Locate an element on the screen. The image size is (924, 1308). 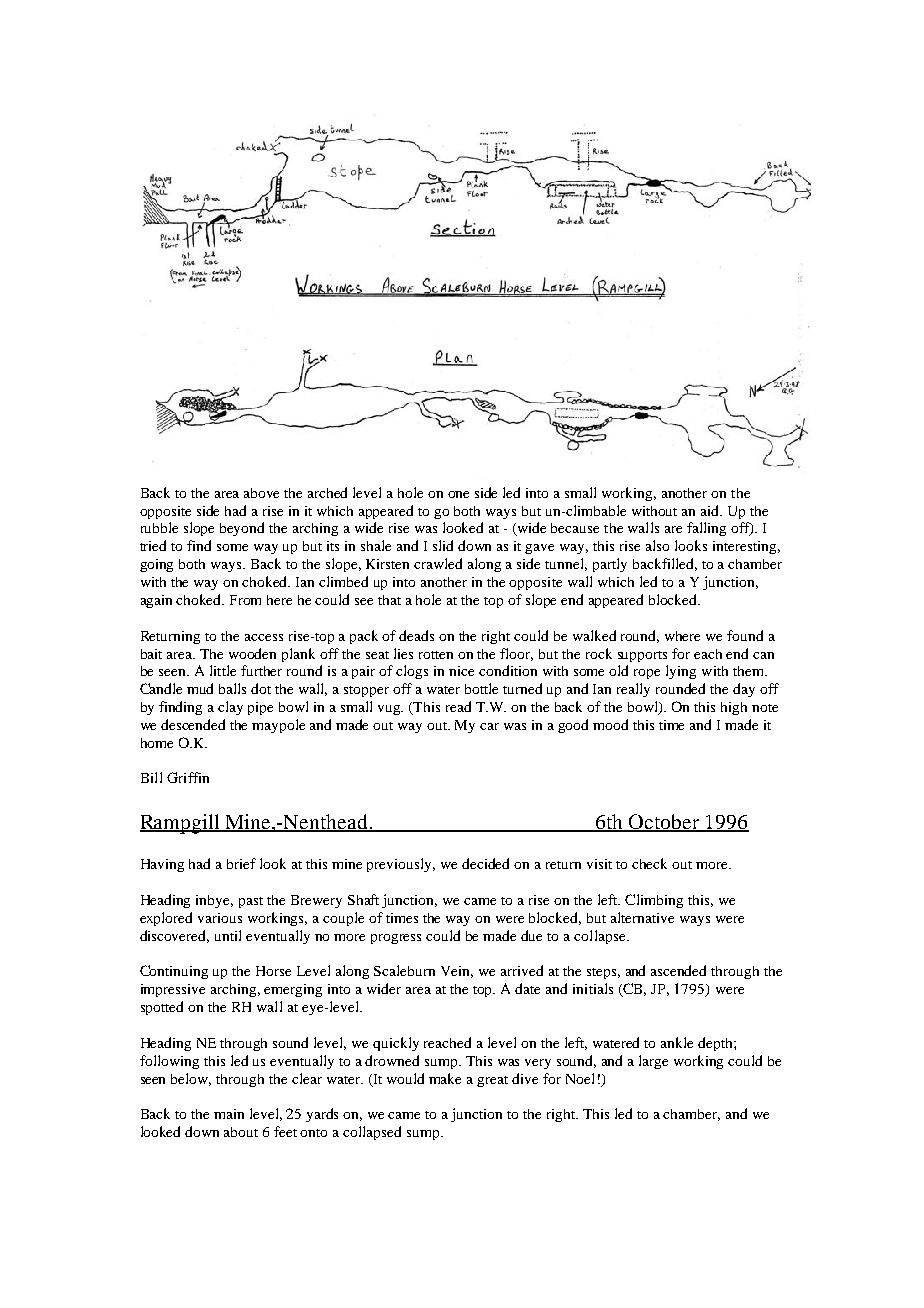
main is located at coordinates (229, 1114).
